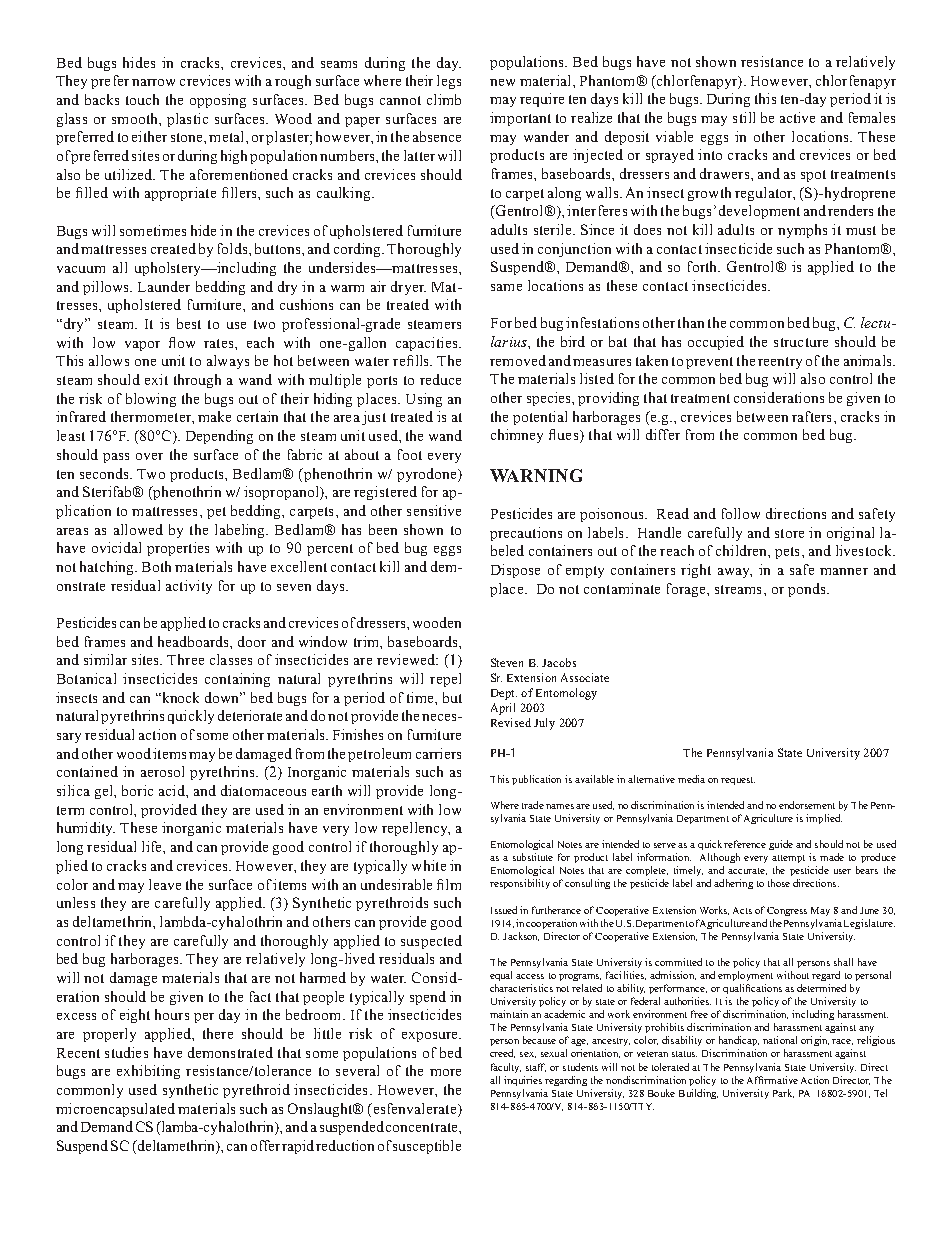 This screenshot has width=952, height=1233. What do you see at coordinates (142, 99) in the screenshot?
I see `touch` at bounding box center [142, 99].
